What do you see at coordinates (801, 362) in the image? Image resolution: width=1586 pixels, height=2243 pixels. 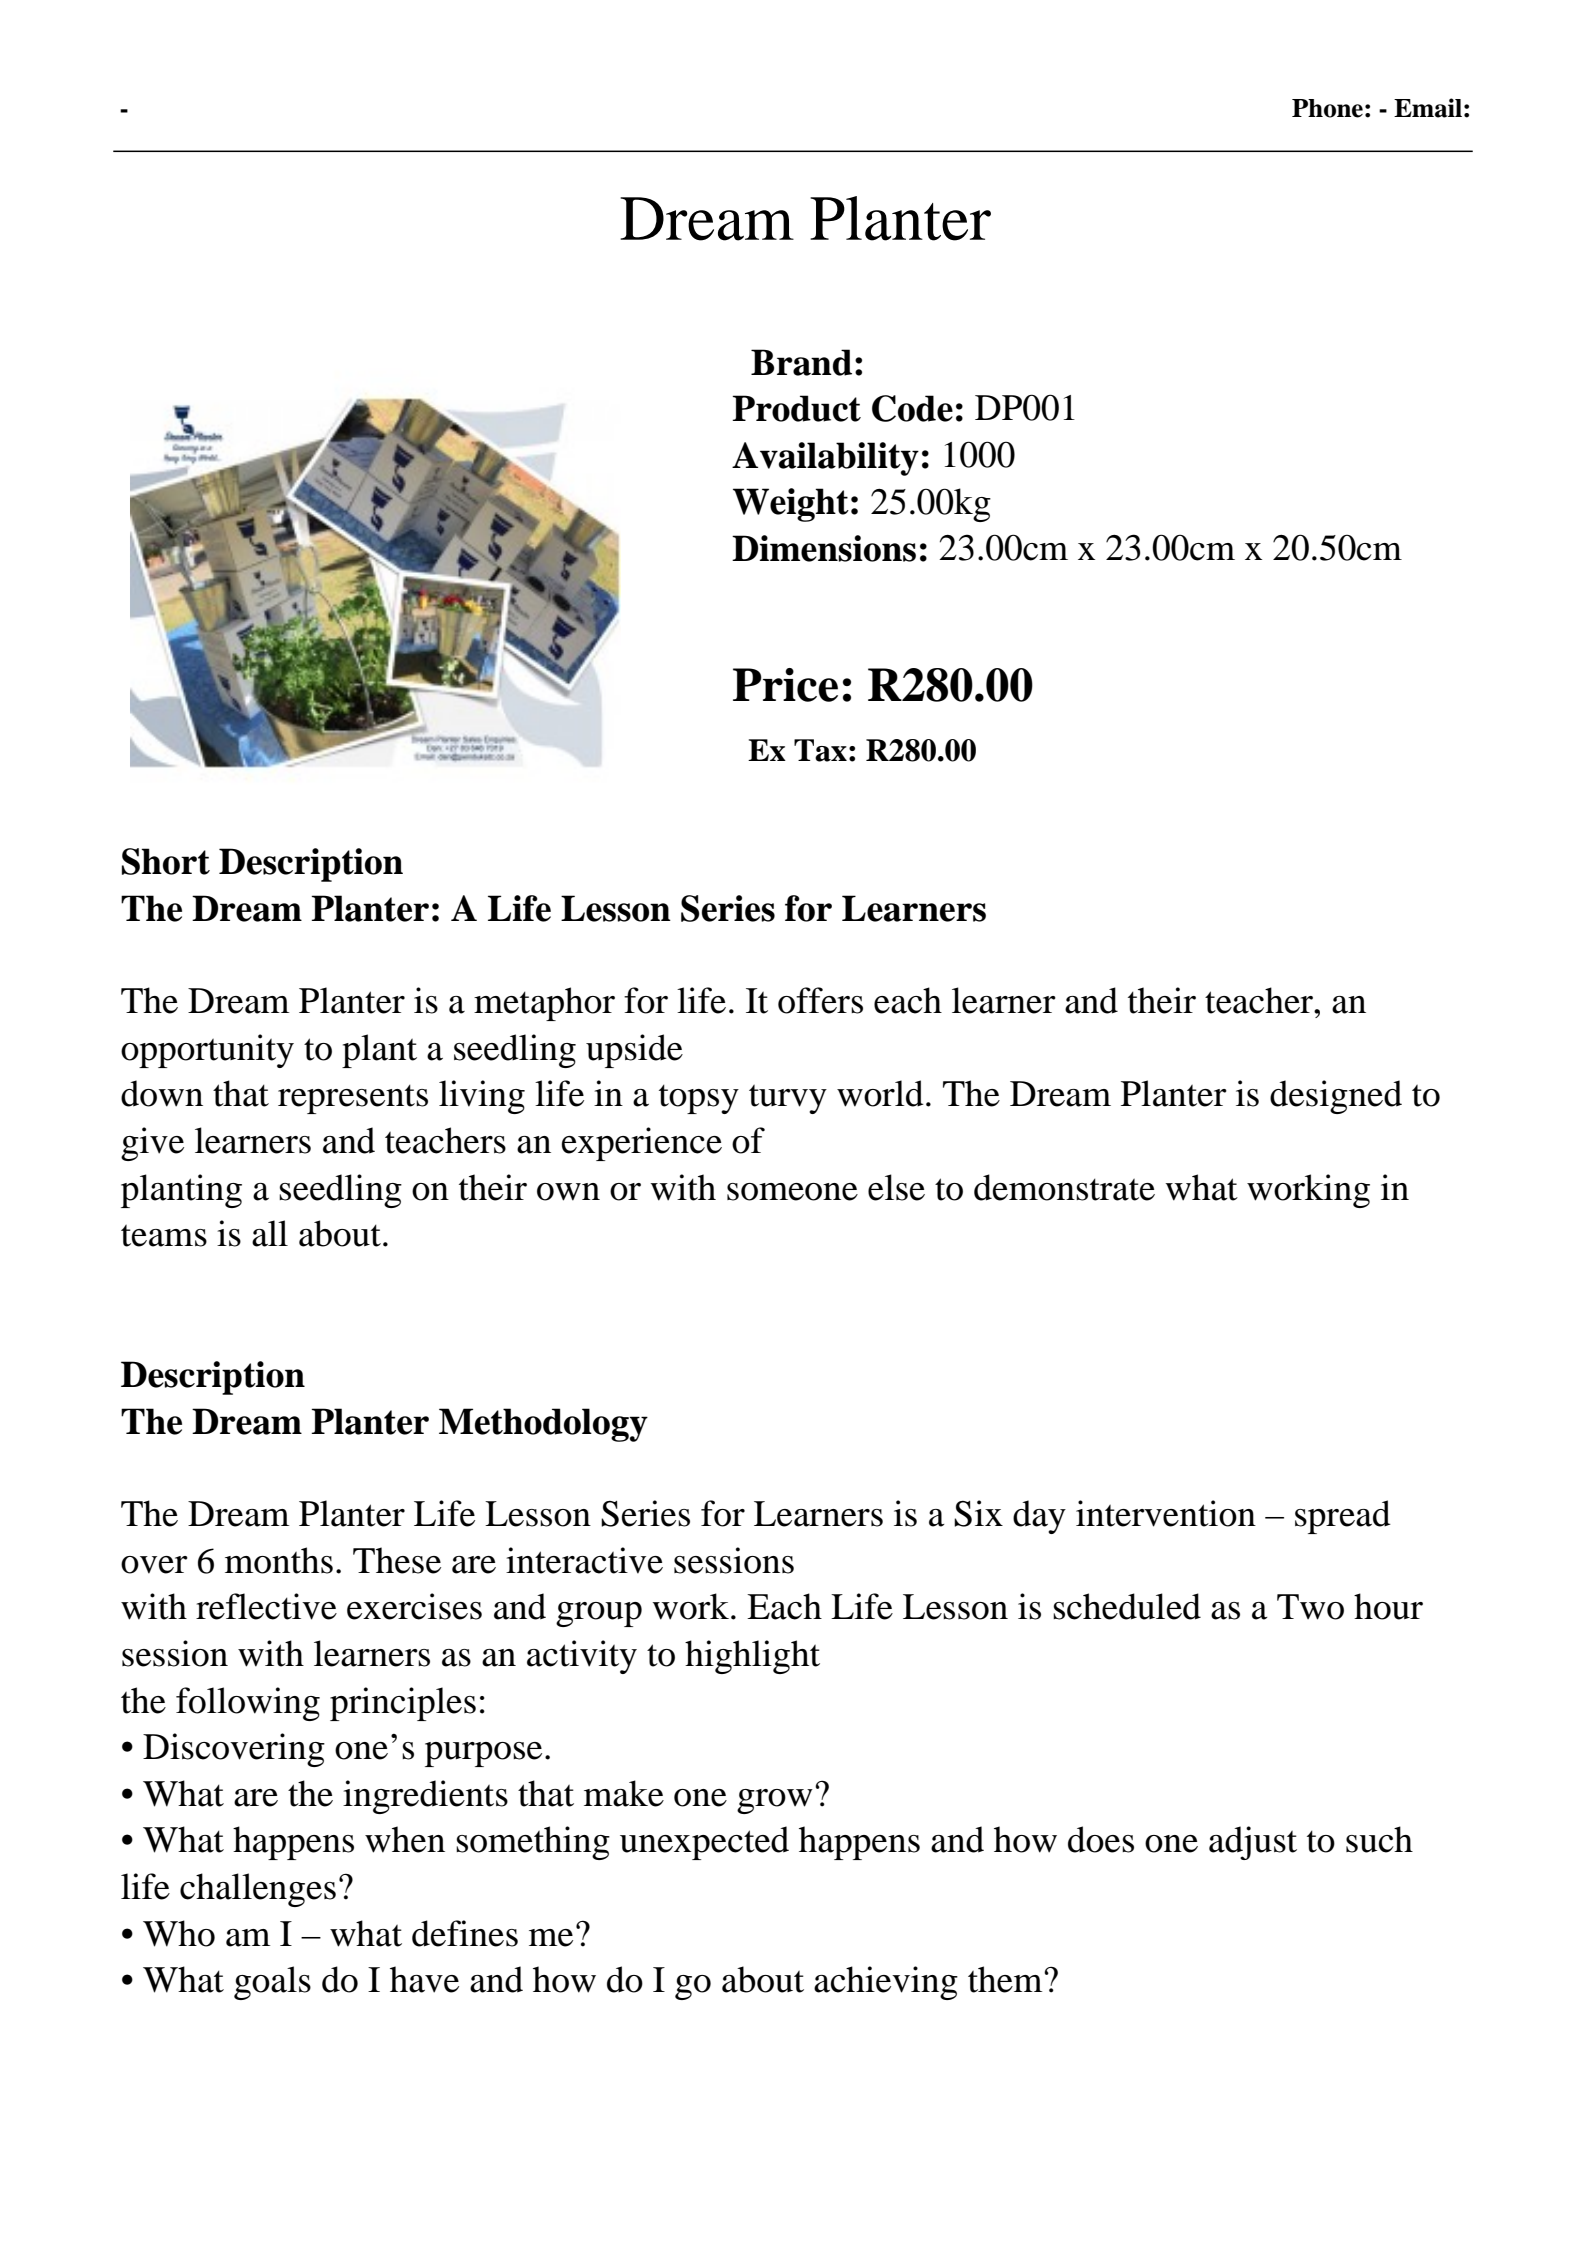 I see `Brand` at bounding box center [801, 362].
